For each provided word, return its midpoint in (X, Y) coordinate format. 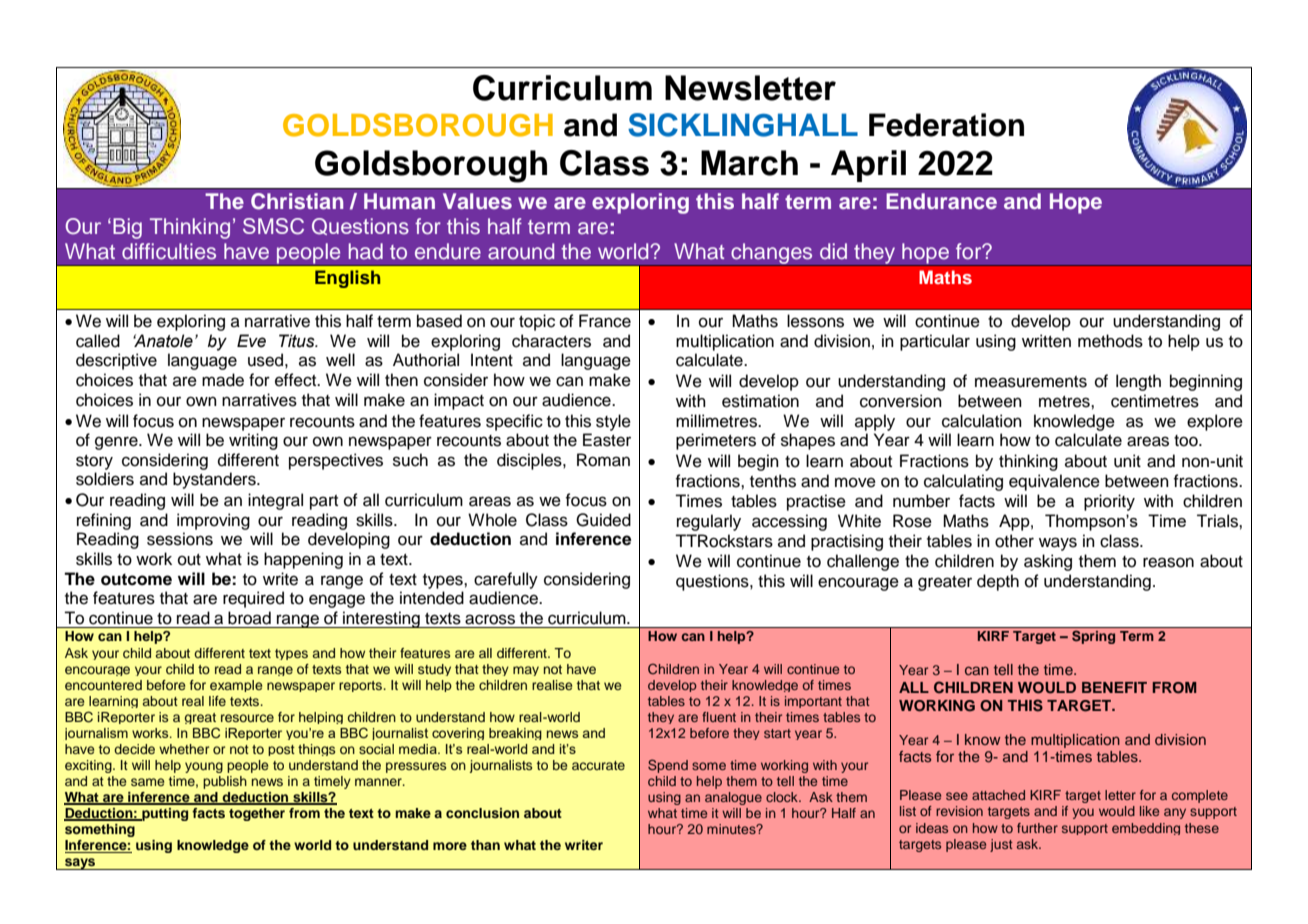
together (257, 814)
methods (1110, 341)
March (749, 163)
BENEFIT (1114, 687)
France (605, 321)
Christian (297, 201)
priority (1109, 502)
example (236, 686)
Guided (603, 520)
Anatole (163, 341)
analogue (733, 798)
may (526, 671)
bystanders (215, 480)
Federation (946, 125)
